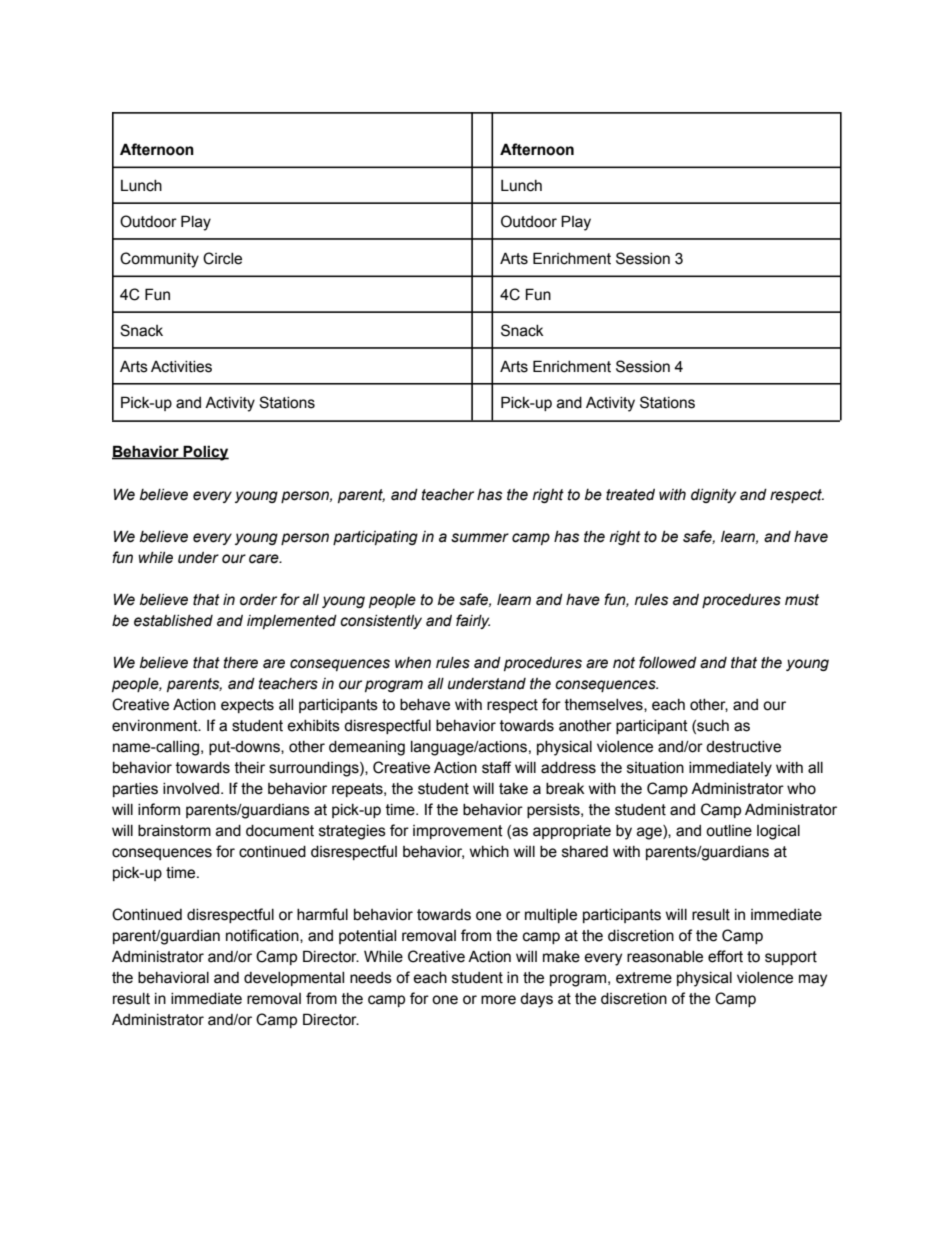 The height and width of the screenshot is (1233, 952). I want to click on developmental, so click(294, 979).
